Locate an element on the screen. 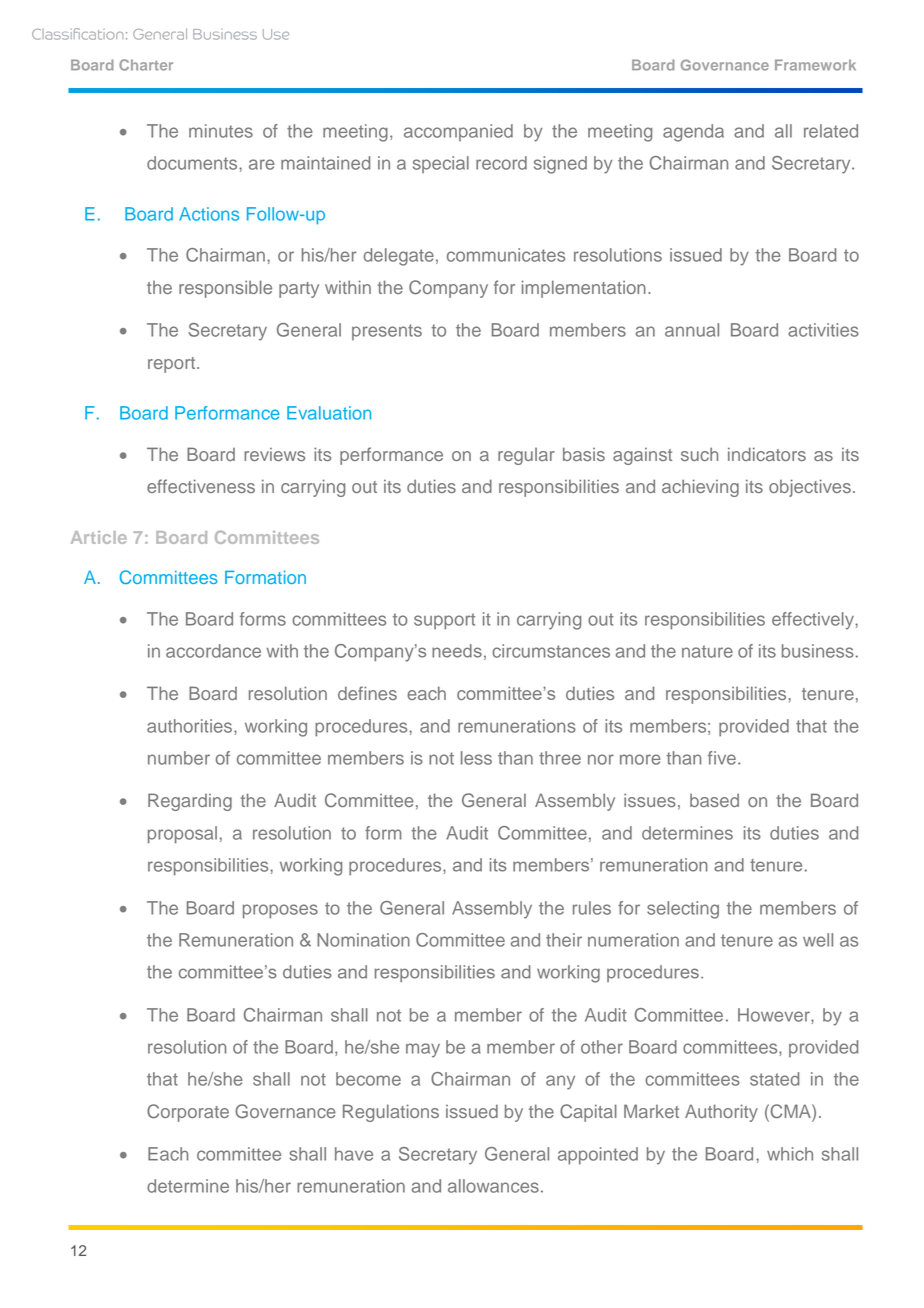 This screenshot has width=924, height=1308. accompanied is located at coordinates (458, 132).
